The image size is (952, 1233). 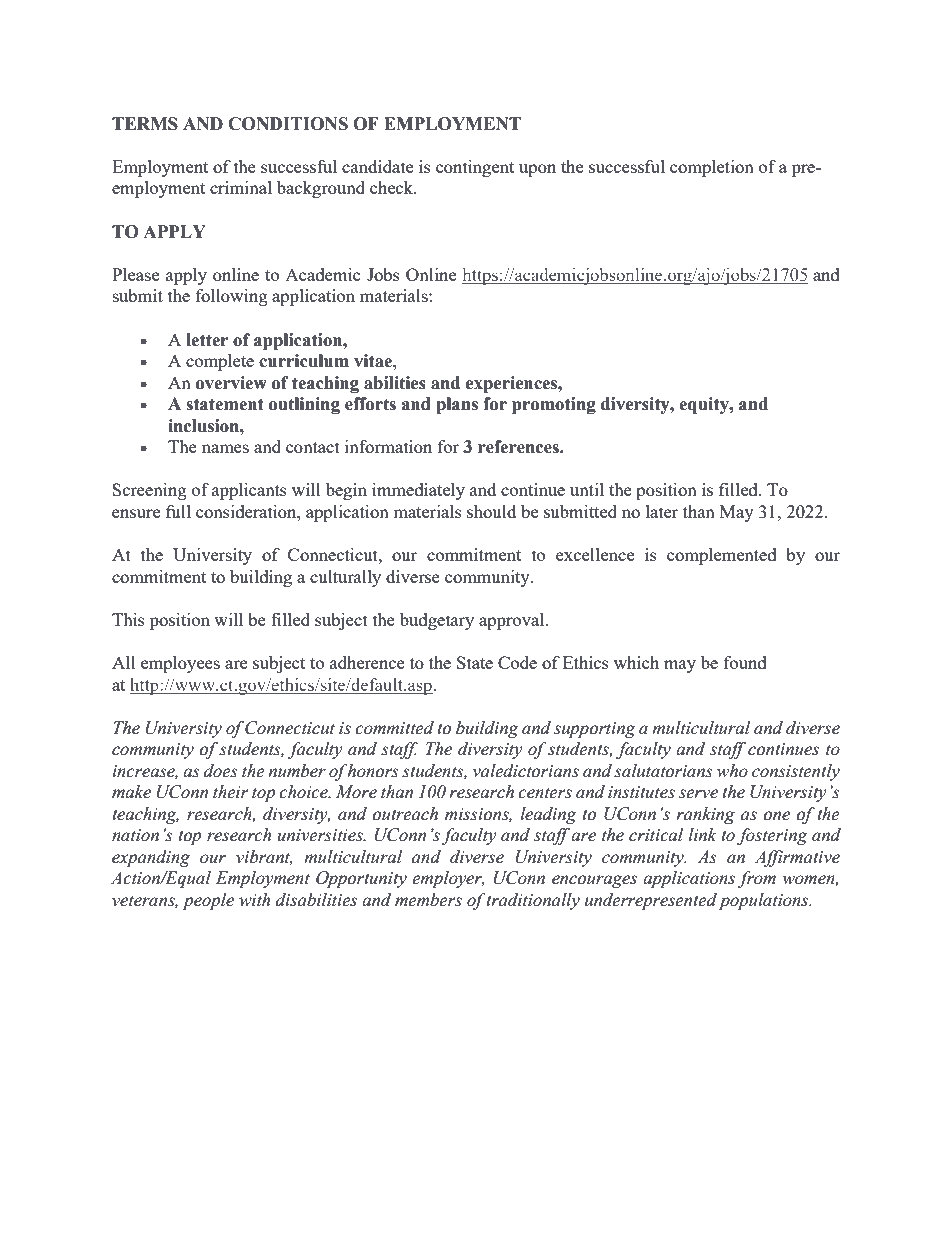 What do you see at coordinates (662, 511) in the screenshot?
I see `later` at bounding box center [662, 511].
